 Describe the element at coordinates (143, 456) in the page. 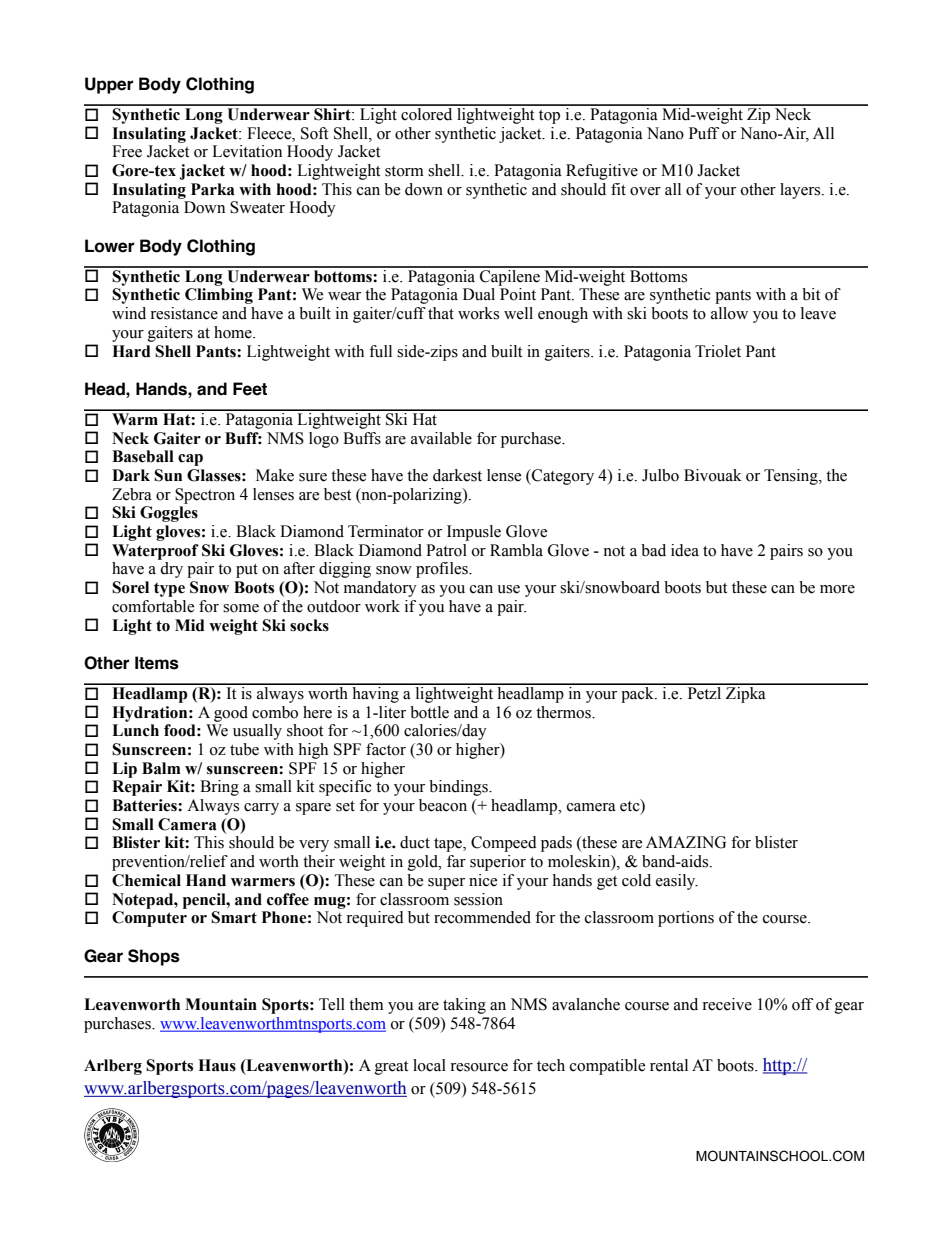

I see `Baseball` at that location.
